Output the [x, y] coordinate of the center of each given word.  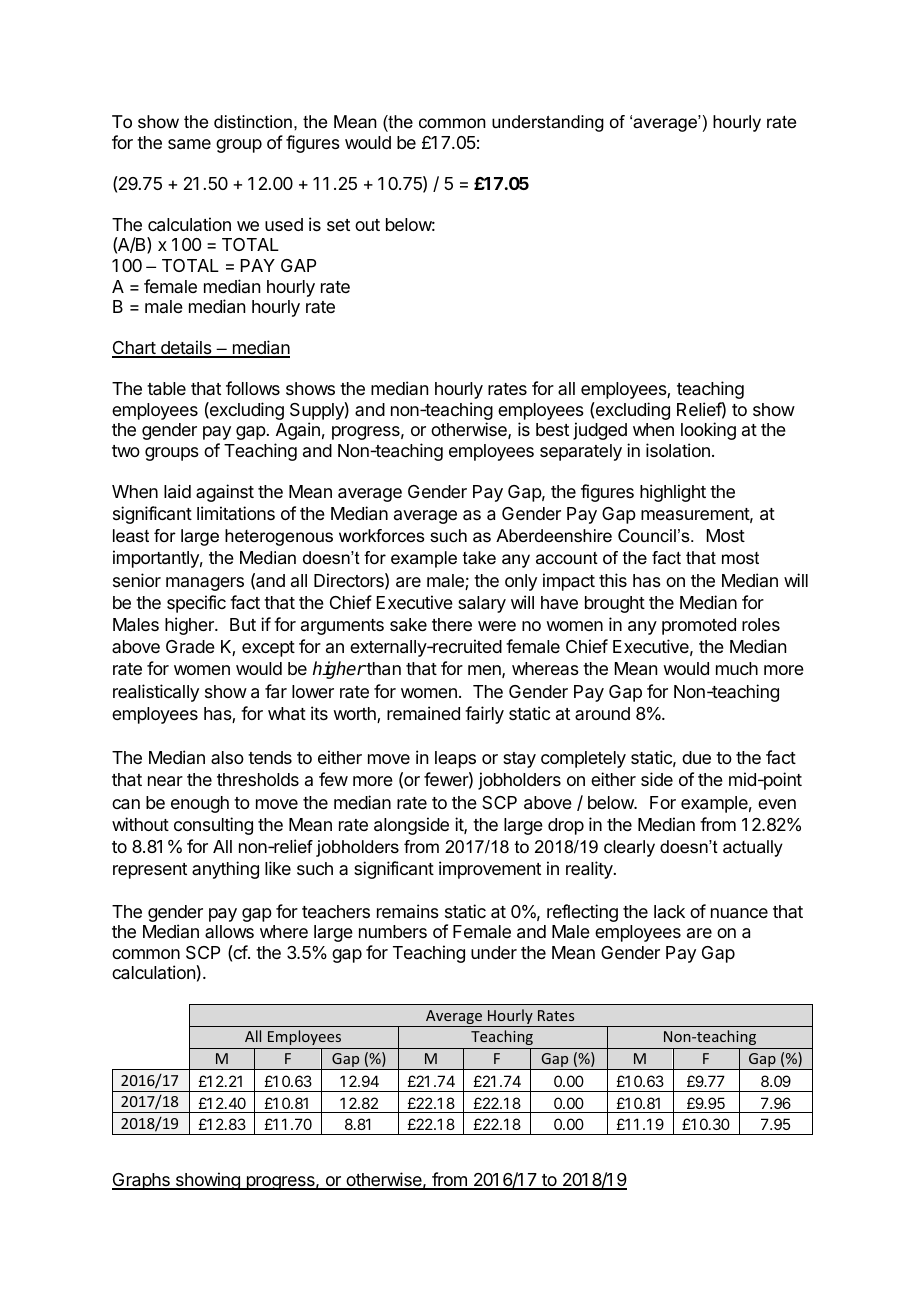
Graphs [142, 1181]
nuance [739, 913]
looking [708, 431]
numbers [393, 931]
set [338, 225]
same [189, 144]
